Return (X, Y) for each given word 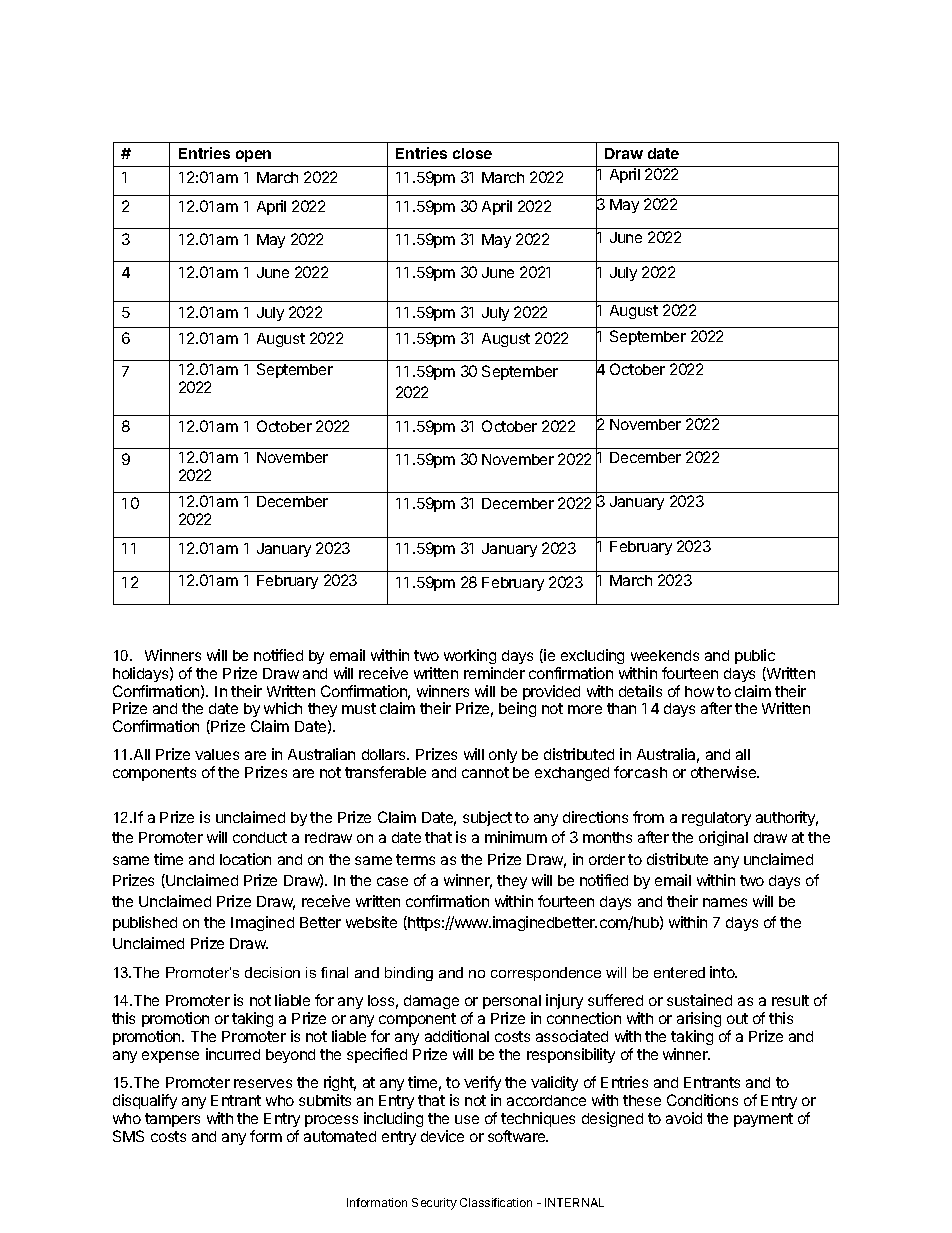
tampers (172, 1120)
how (699, 691)
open (253, 156)
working (470, 656)
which (283, 708)
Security (434, 1204)
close (472, 153)
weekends (665, 655)
